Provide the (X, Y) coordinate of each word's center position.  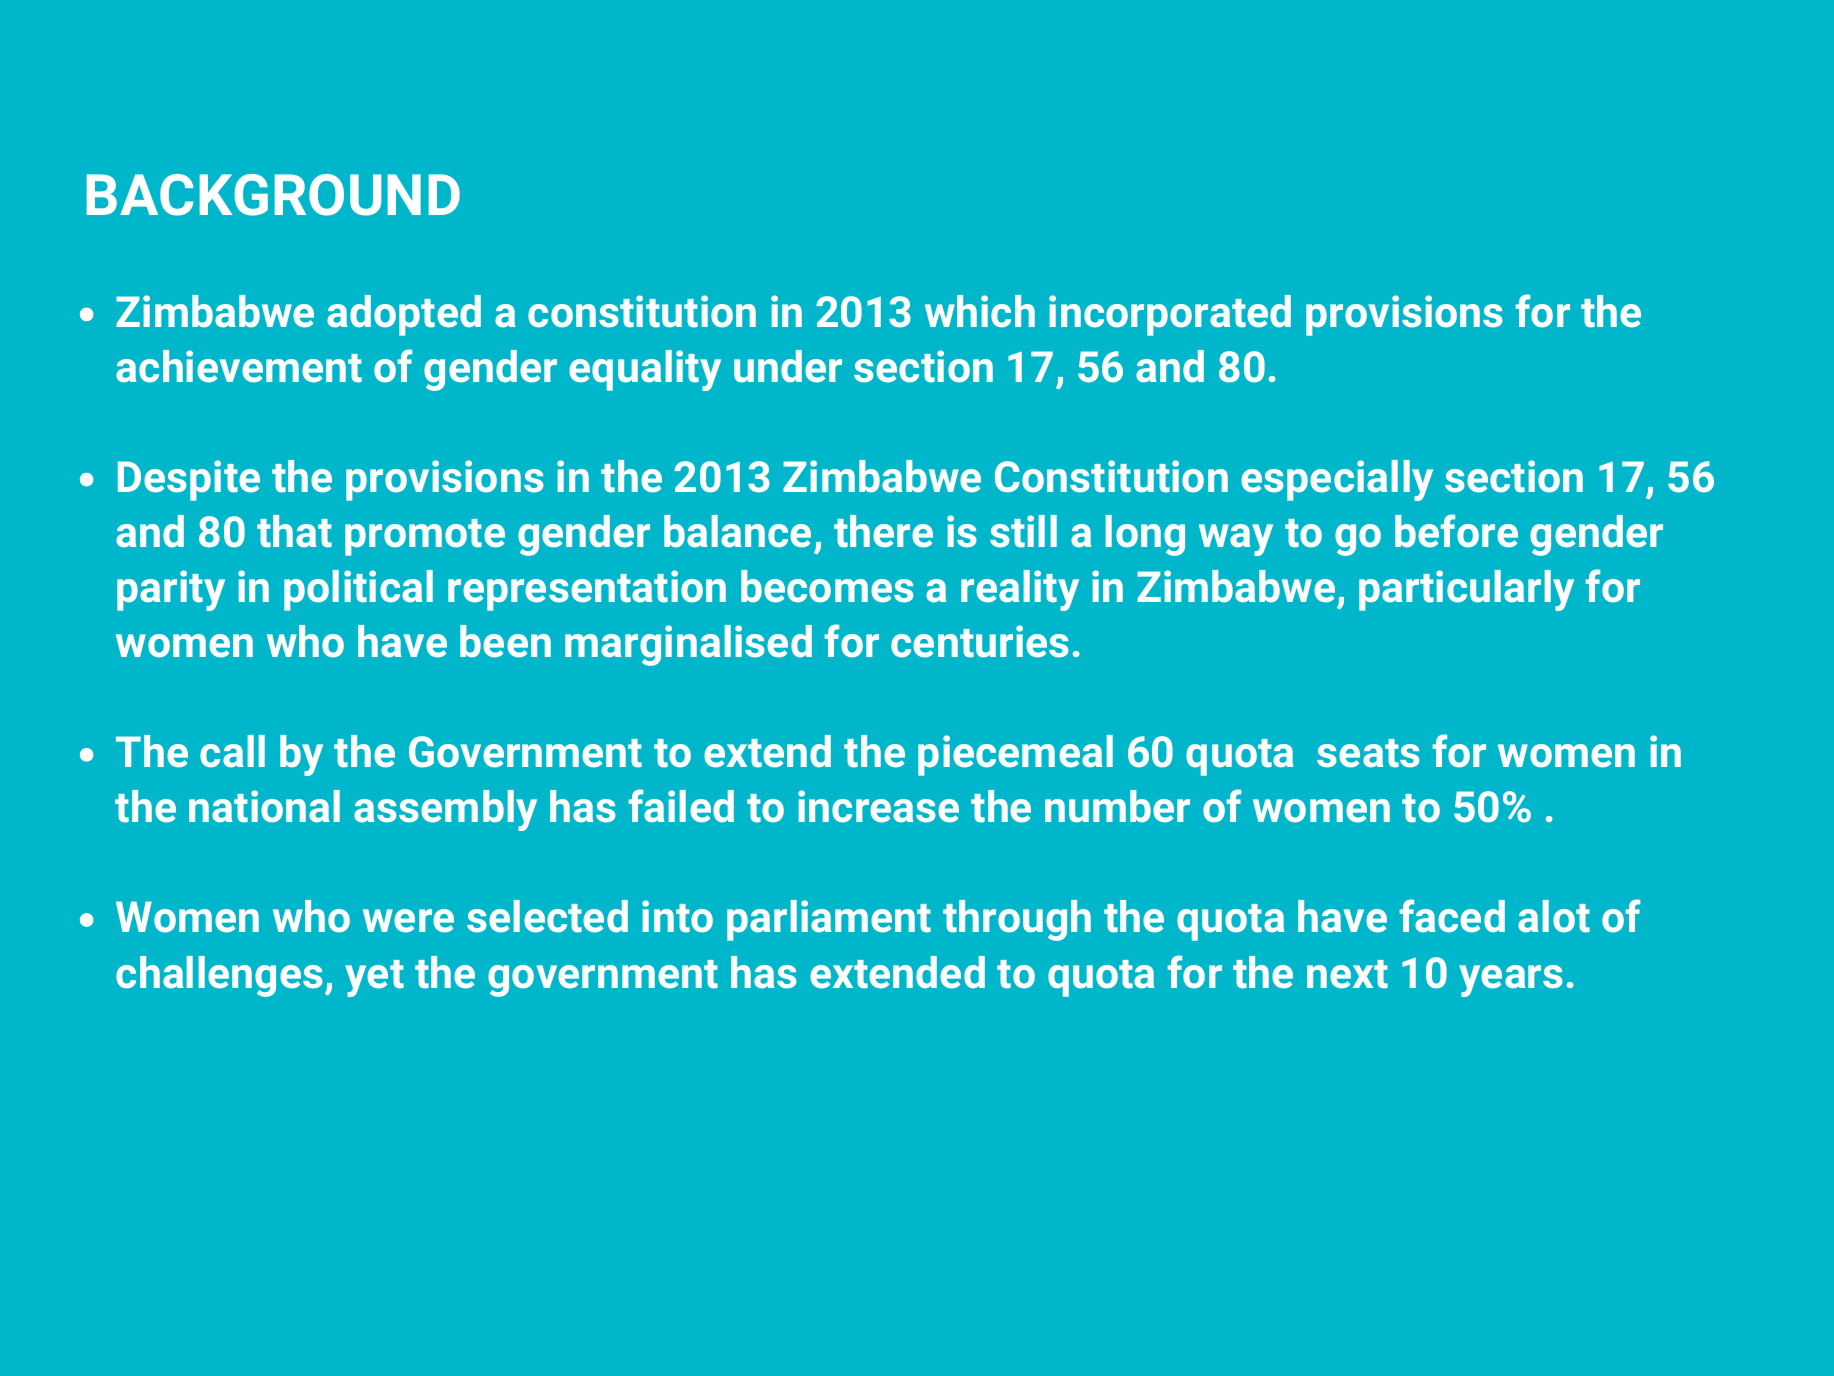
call (232, 751)
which (980, 311)
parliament (829, 920)
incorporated (1170, 315)
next (1347, 974)
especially (1337, 480)
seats (1368, 753)
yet (374, 978)
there (883, 531)
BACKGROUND (273, 195)
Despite (189, 480)
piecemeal (1015, 755)
